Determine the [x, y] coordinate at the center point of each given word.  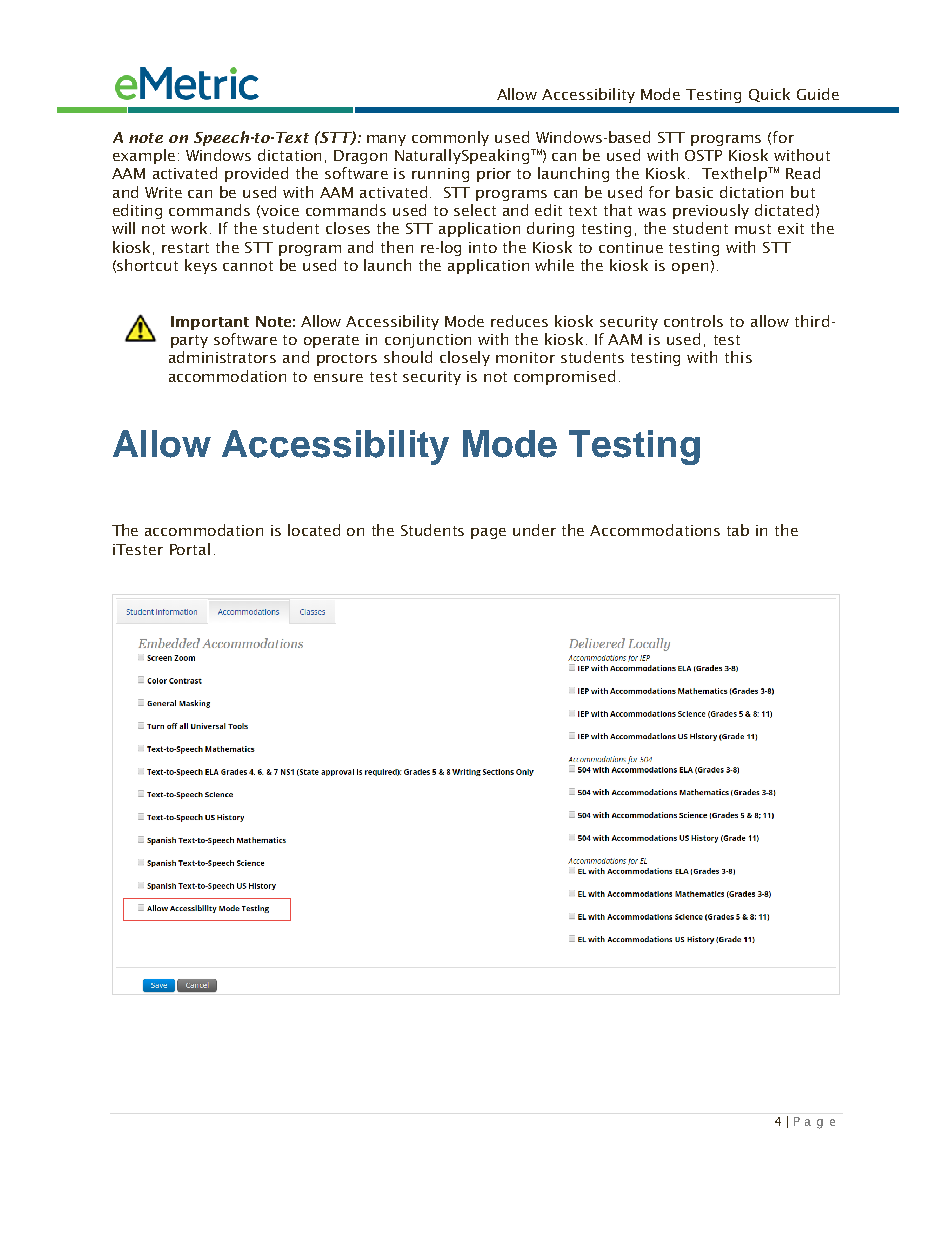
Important [210, 323]
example [144, 156]
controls [693, 321]
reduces [519, 321]
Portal [190, 549]
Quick [769, 95]
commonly [450, 138]
